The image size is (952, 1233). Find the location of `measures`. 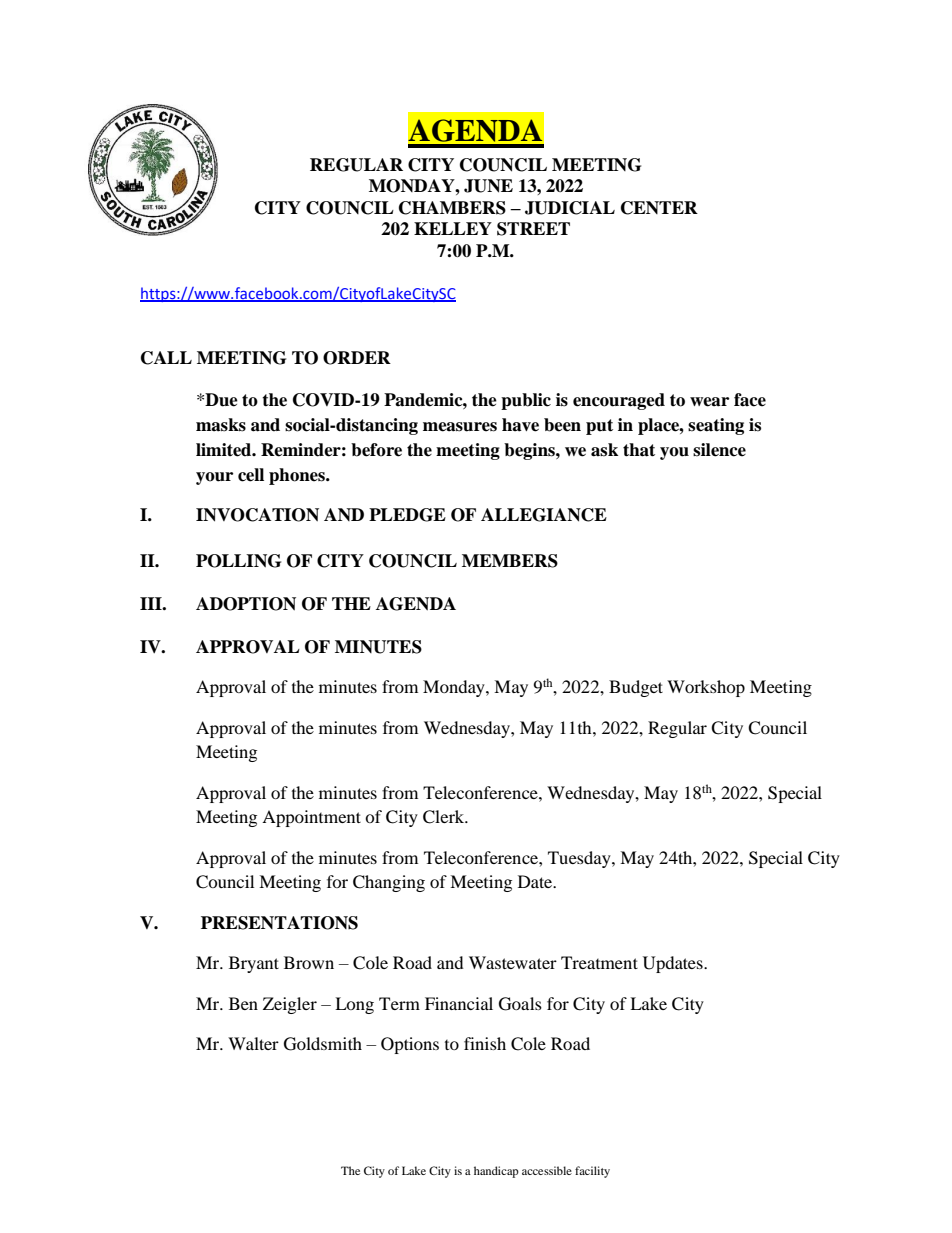

measures is located at coordinates (460, 427).
